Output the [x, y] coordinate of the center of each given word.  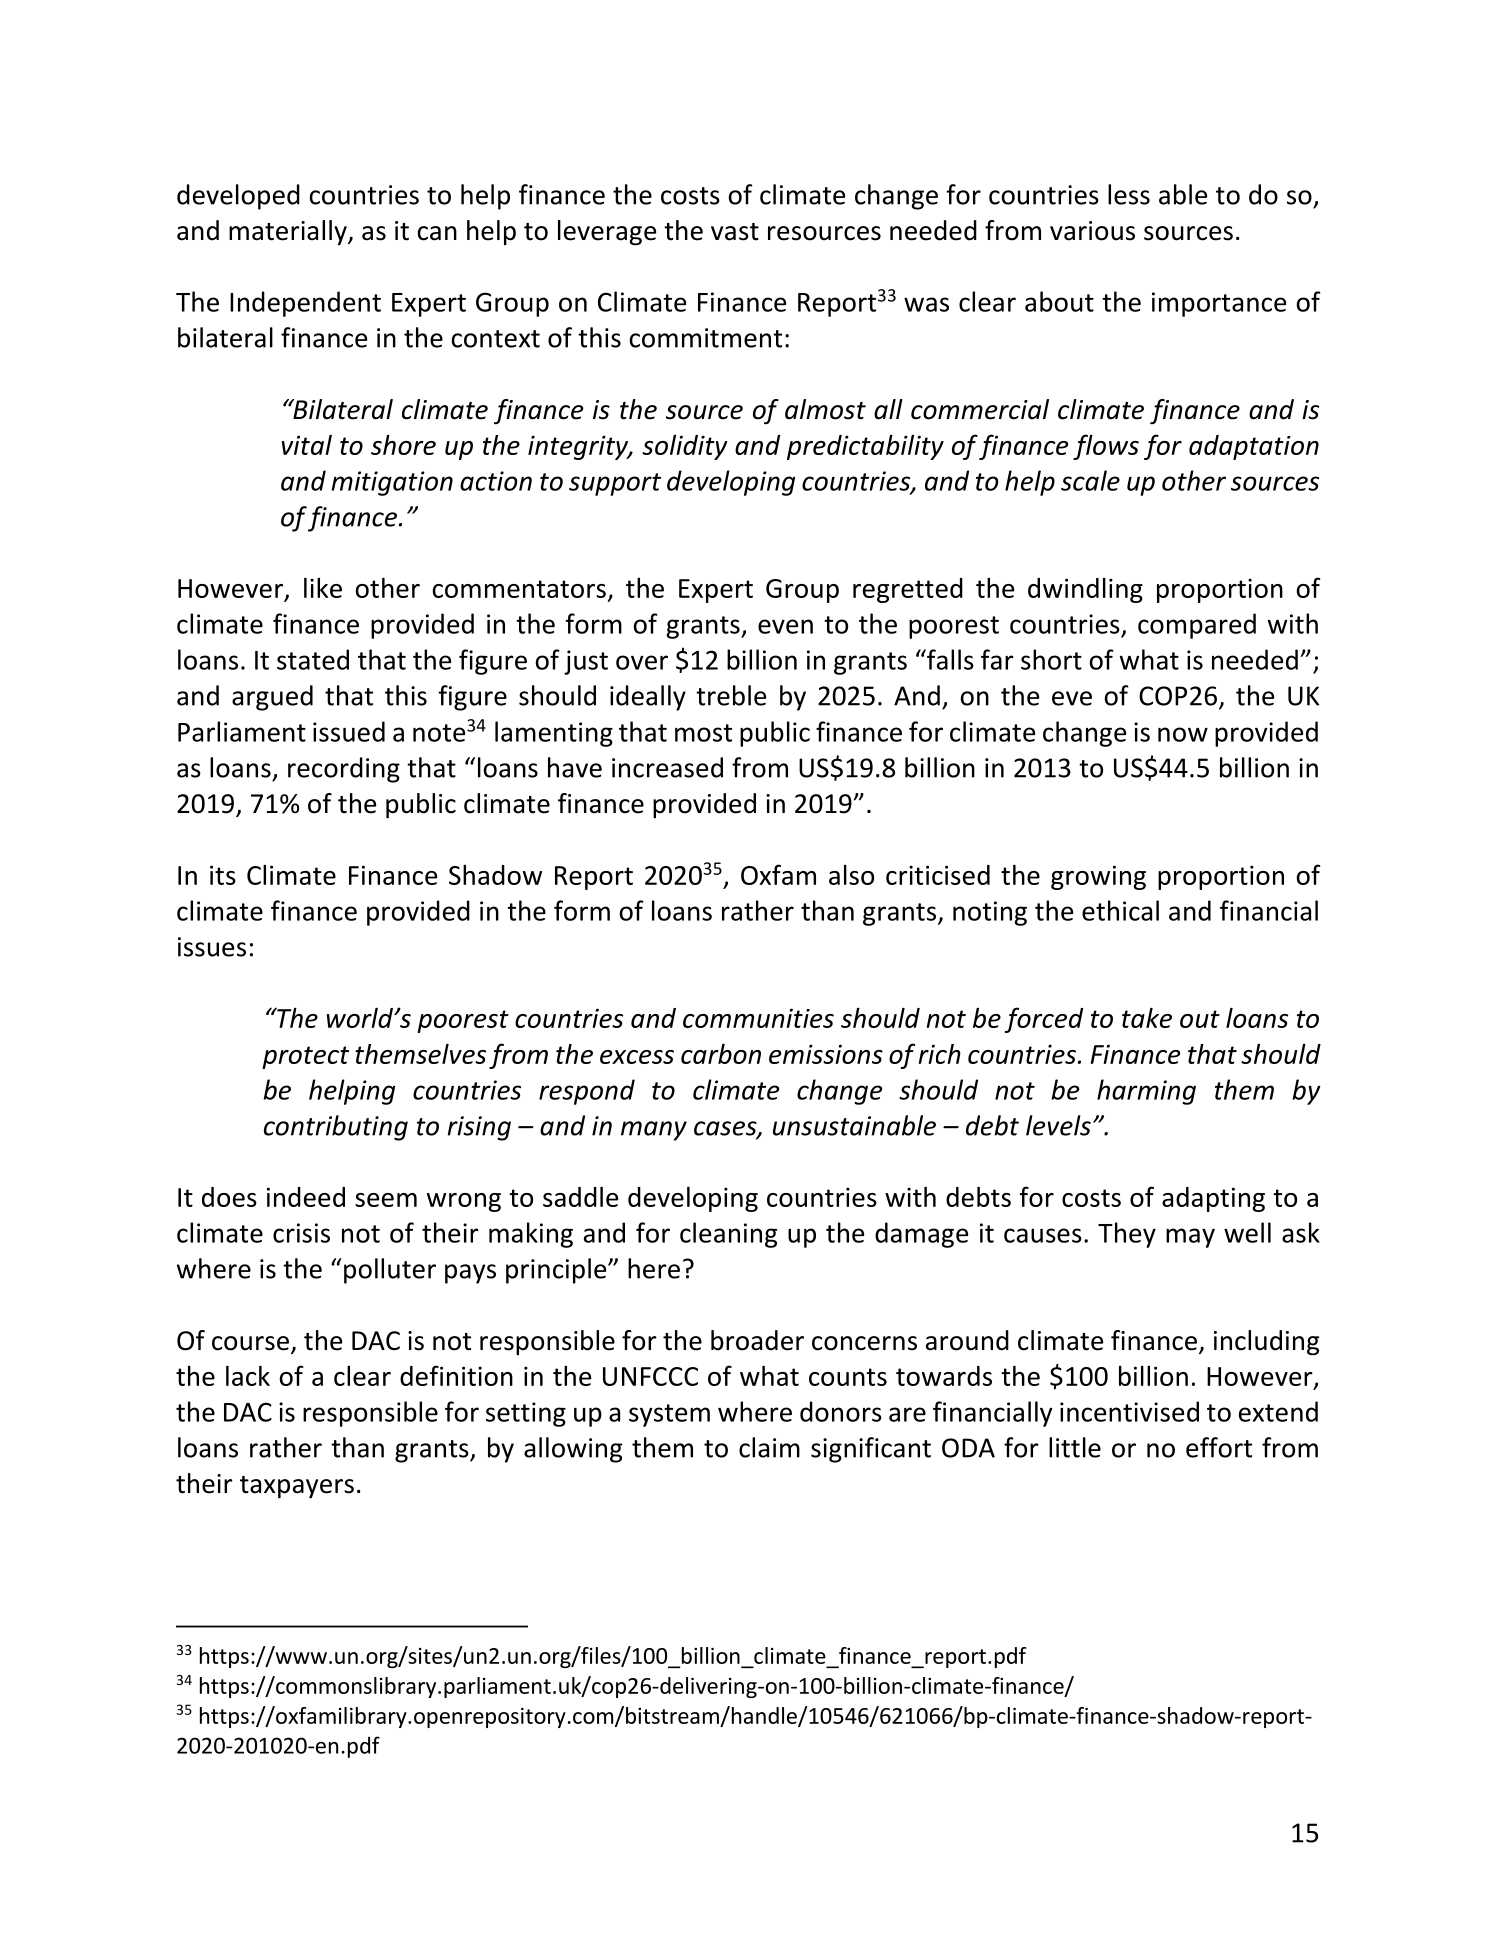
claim [769, 1447]
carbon [721, 1054]
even [785, 626]
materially [289, 233]
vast [735, 232]
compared [1197, 626]
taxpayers [297, 1487]
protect [305, 1057]
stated [313, 659]
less [1129, 194]
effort [1219, 1447]
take [1147, 1018]
